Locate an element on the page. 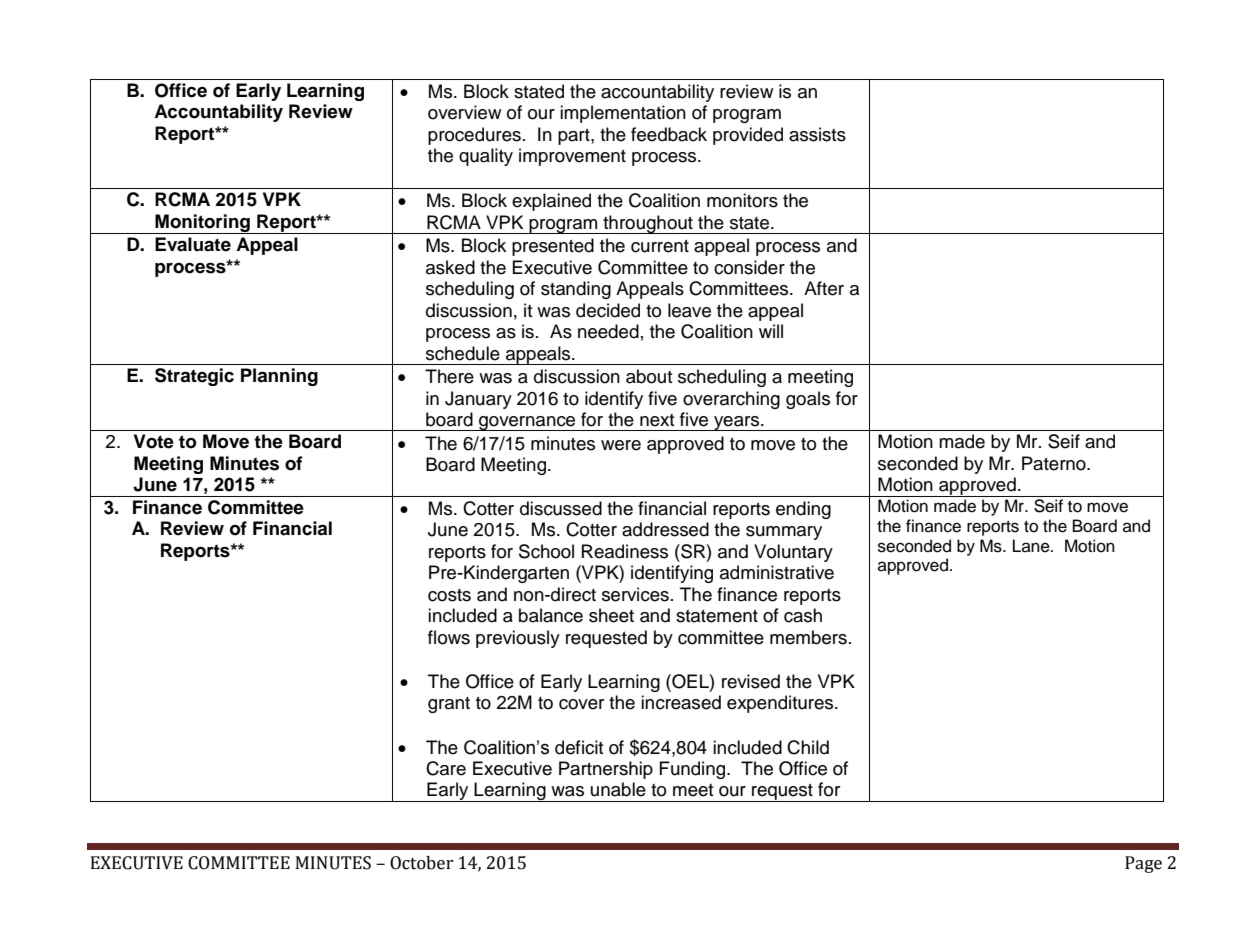  assists is located at coordinates (817, 134).
